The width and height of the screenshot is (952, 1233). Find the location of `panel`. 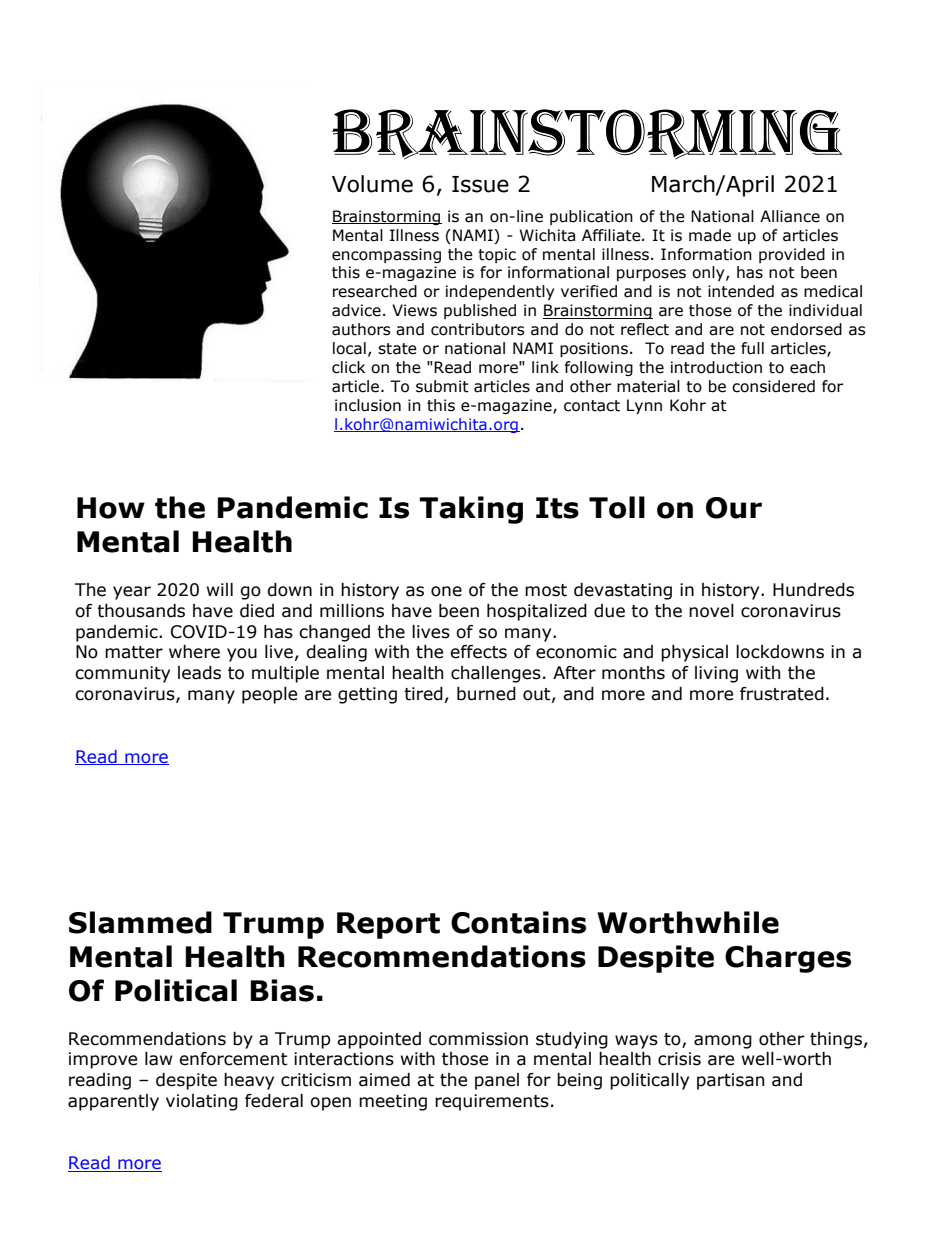

panel is located at coordinates (497, 1081).
